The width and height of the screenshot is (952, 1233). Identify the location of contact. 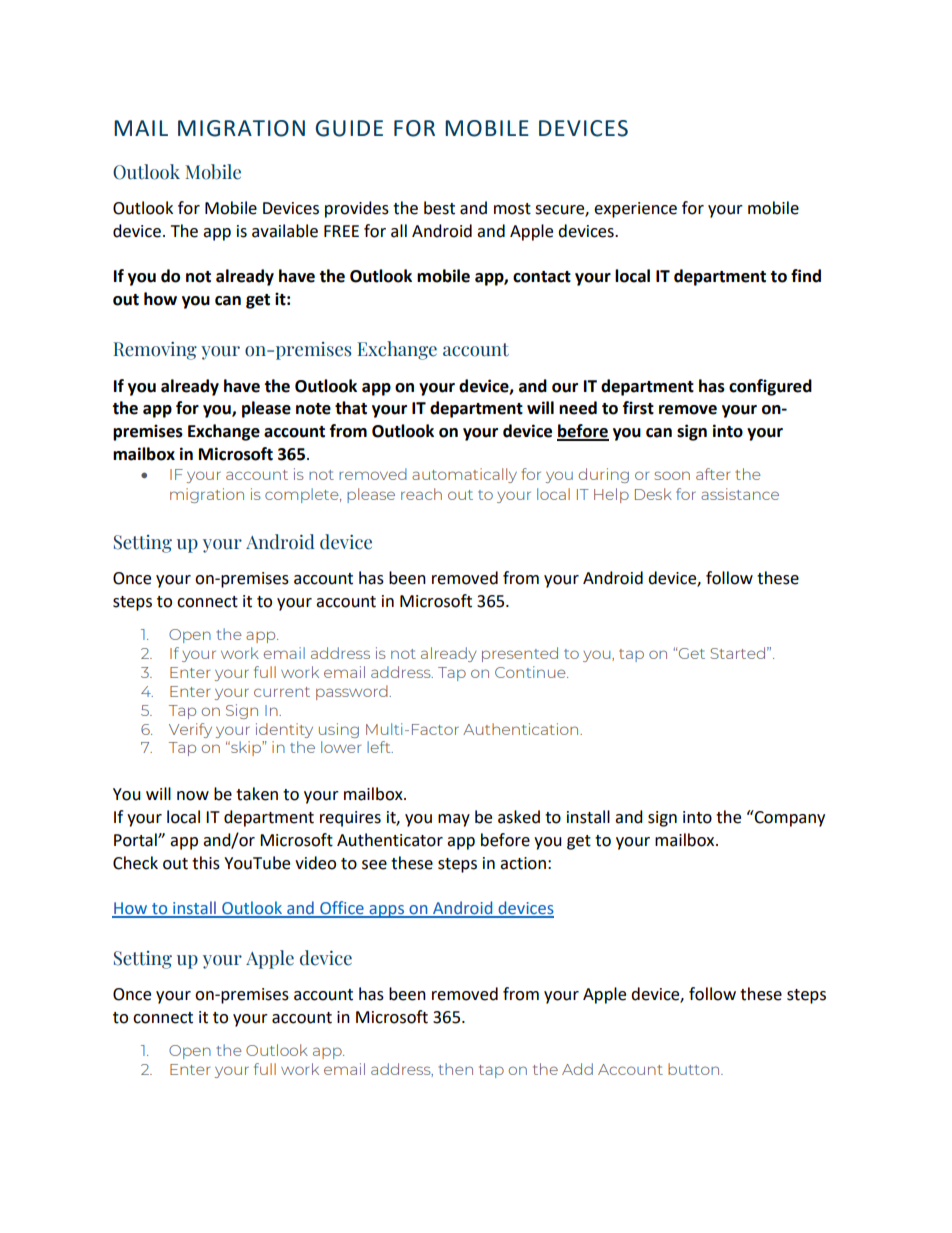
(542, 277).
